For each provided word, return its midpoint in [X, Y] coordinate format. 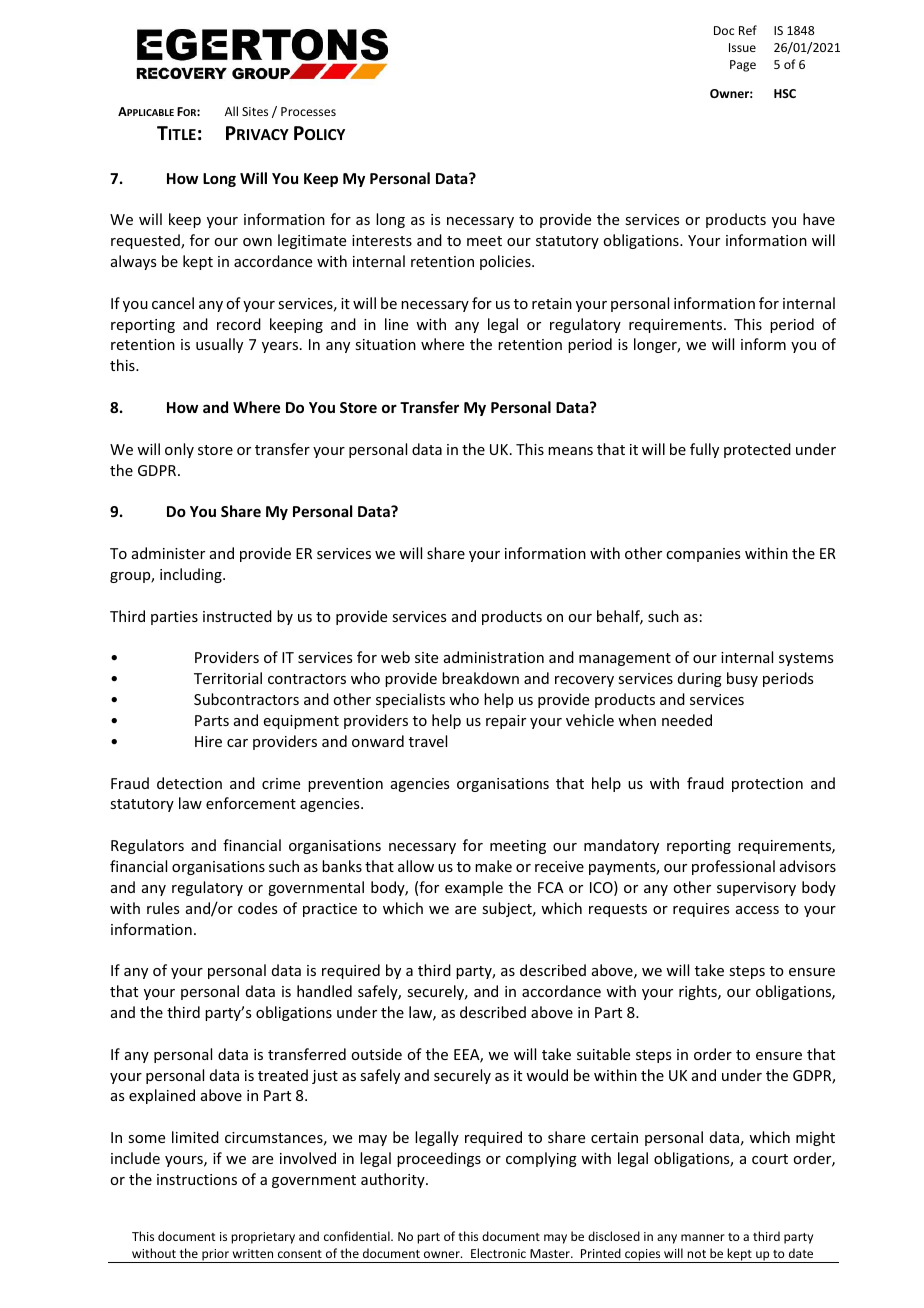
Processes [308, 111]
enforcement [251, 803]
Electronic [498, 1253]
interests [382, 240]
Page [743, 66]
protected [757, 450]
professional [733, 867]
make [493, 866]
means [570, 451]
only [179, 450]
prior [215, 1256]
